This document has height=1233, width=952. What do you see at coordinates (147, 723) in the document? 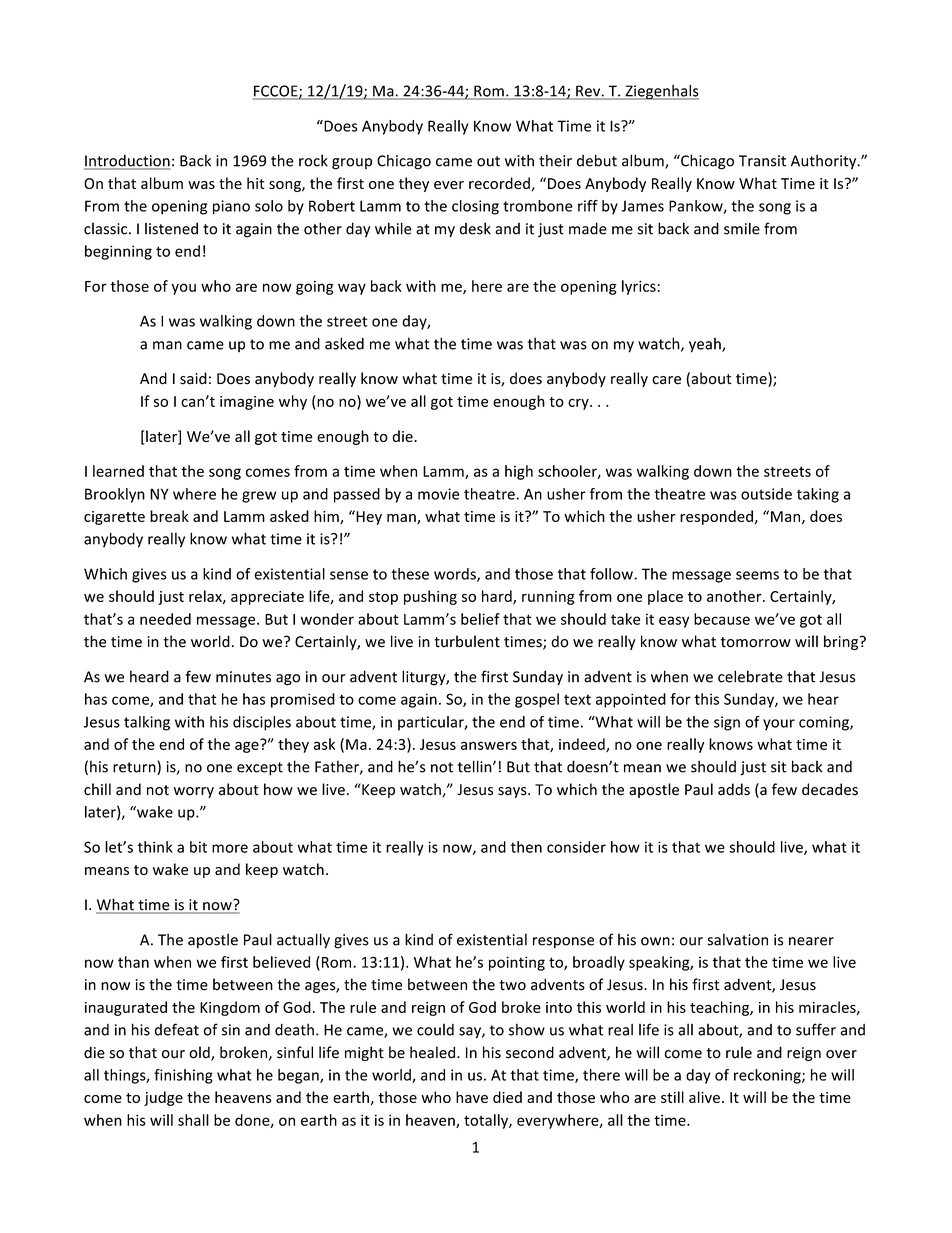
I see `talking` at bounding box center [147, 723].
